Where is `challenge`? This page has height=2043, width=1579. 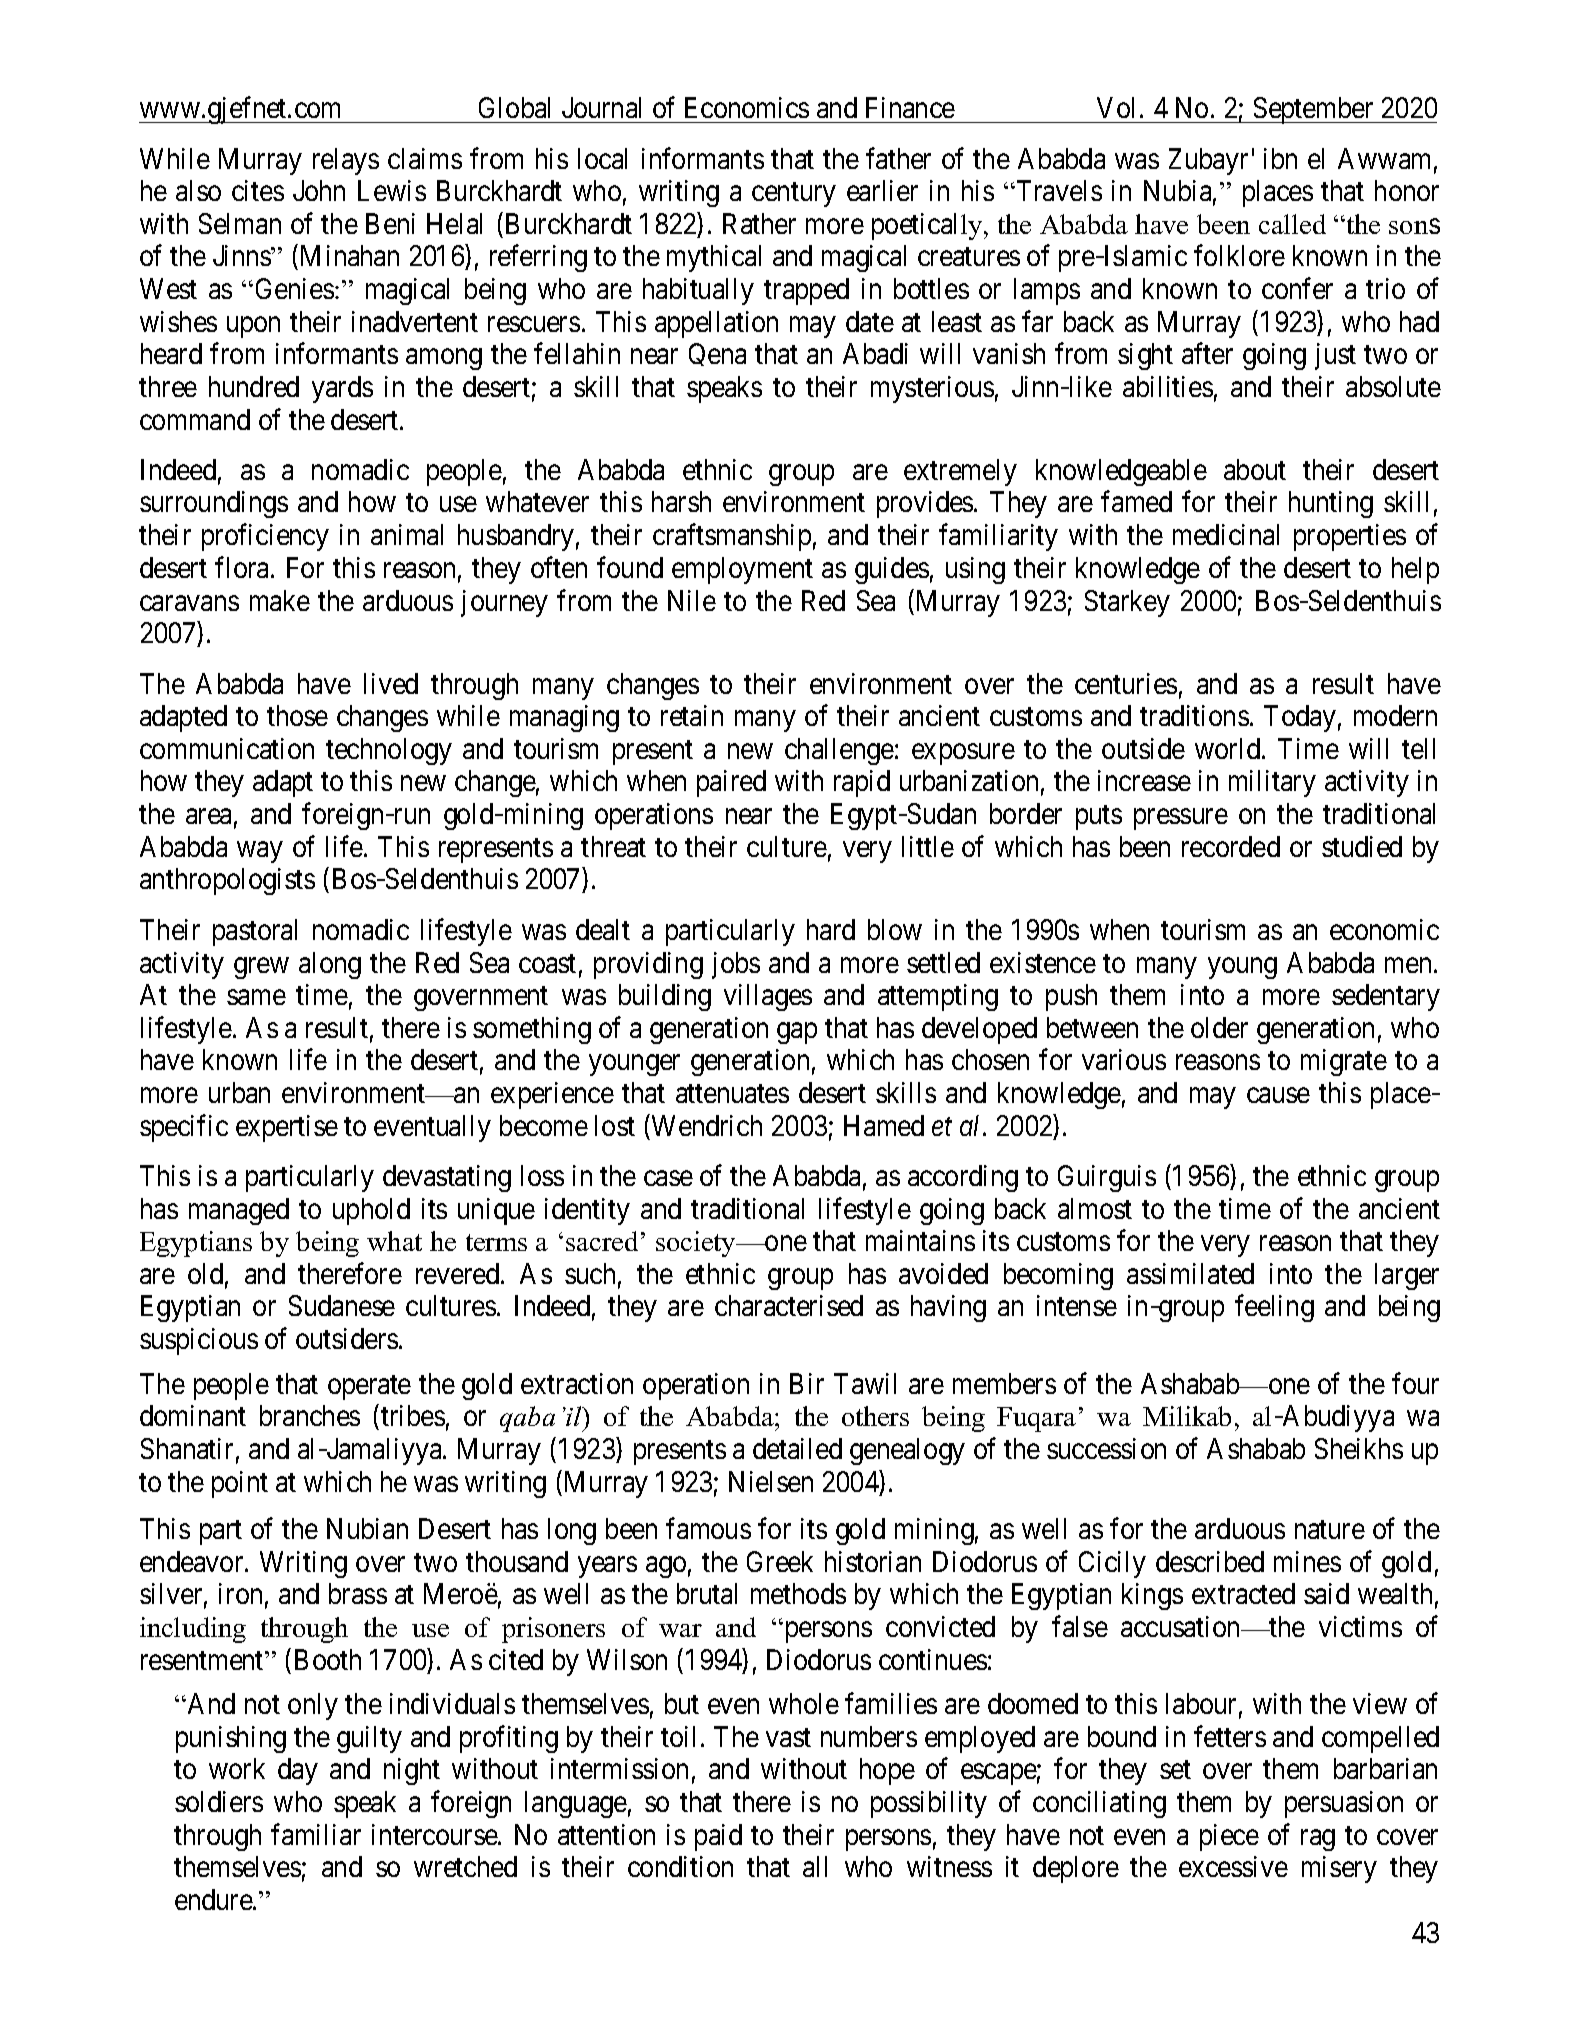 challenge is located at coordinates (839, 751).
